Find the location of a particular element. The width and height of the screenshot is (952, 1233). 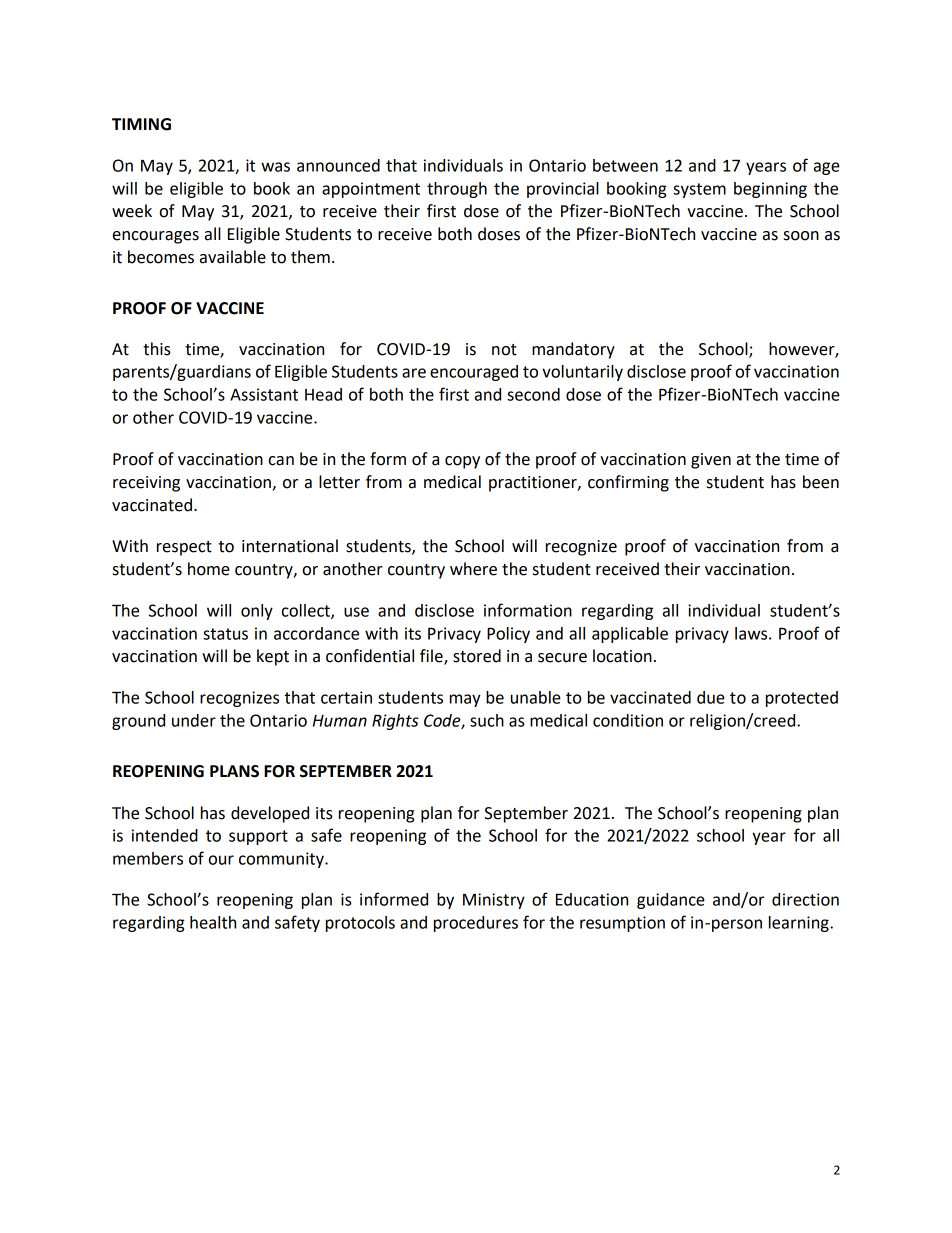

mandatory is located at coordinates (573, 350).
